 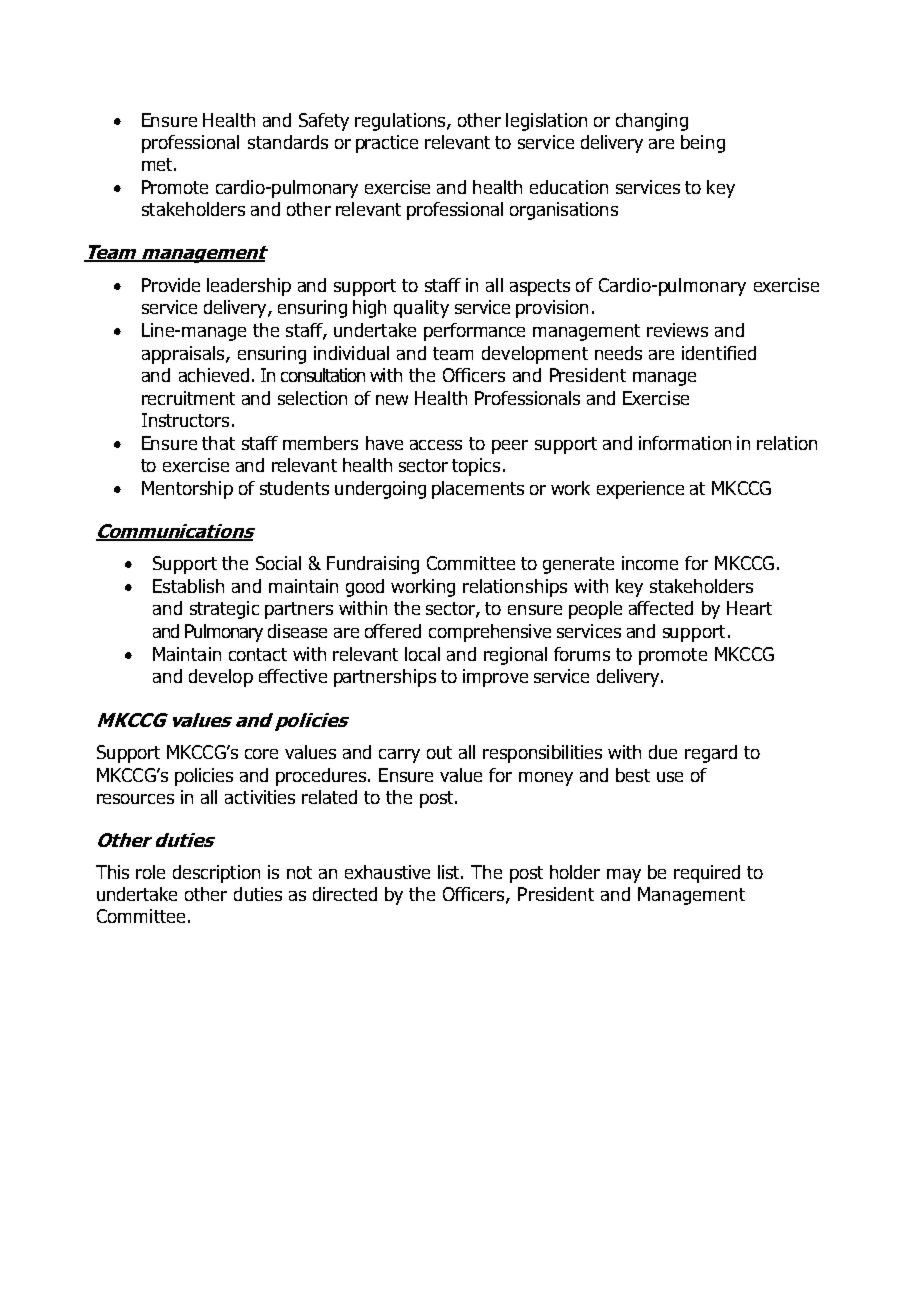 What do you see at coordinates (387, 144) in the screenshot?
I see `practice` at bounding box center [387, 144].
